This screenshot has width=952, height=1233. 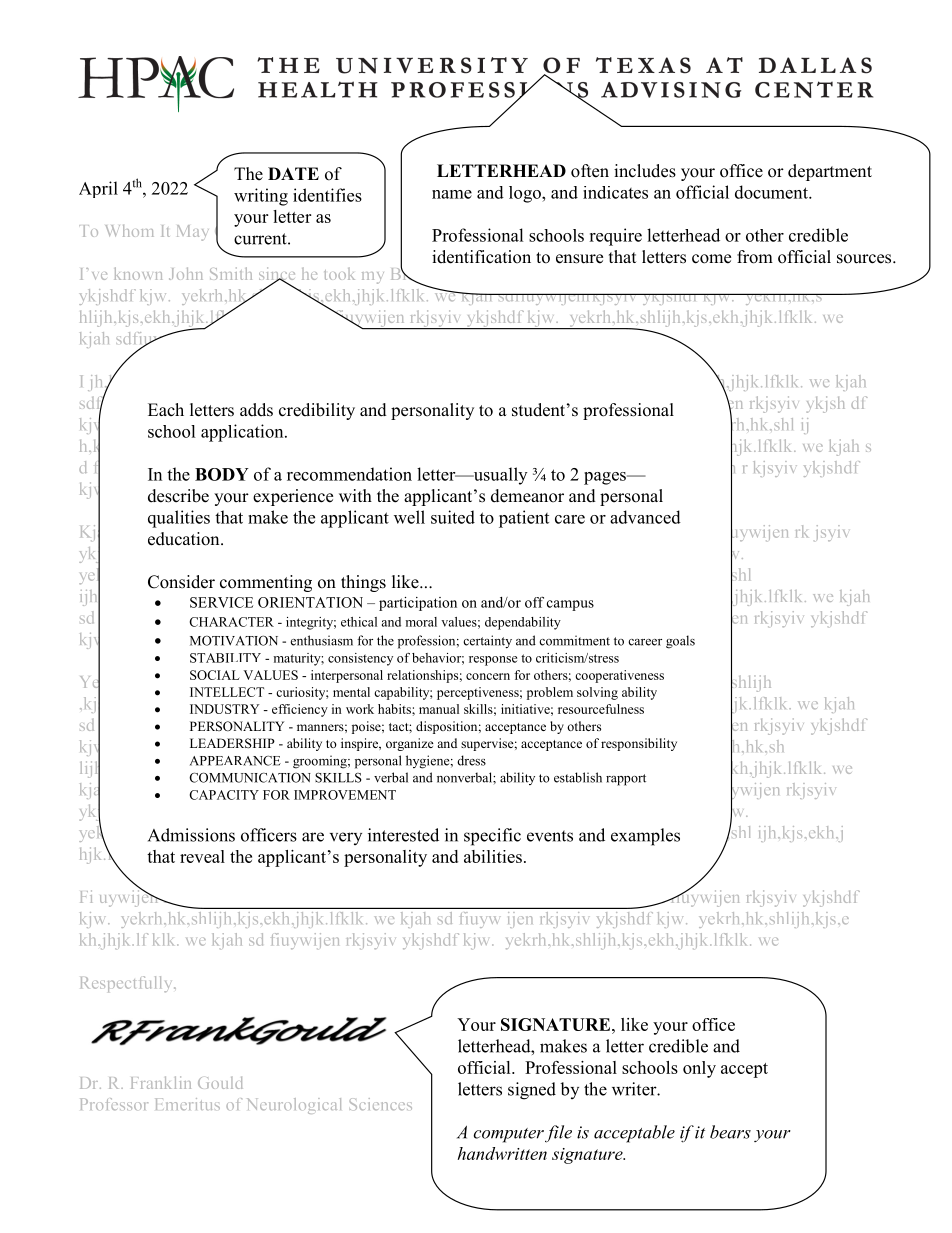 What do you see at coordinates (772, 192) in the screenshot?
I see `document` at bounding box center [772, 192].
